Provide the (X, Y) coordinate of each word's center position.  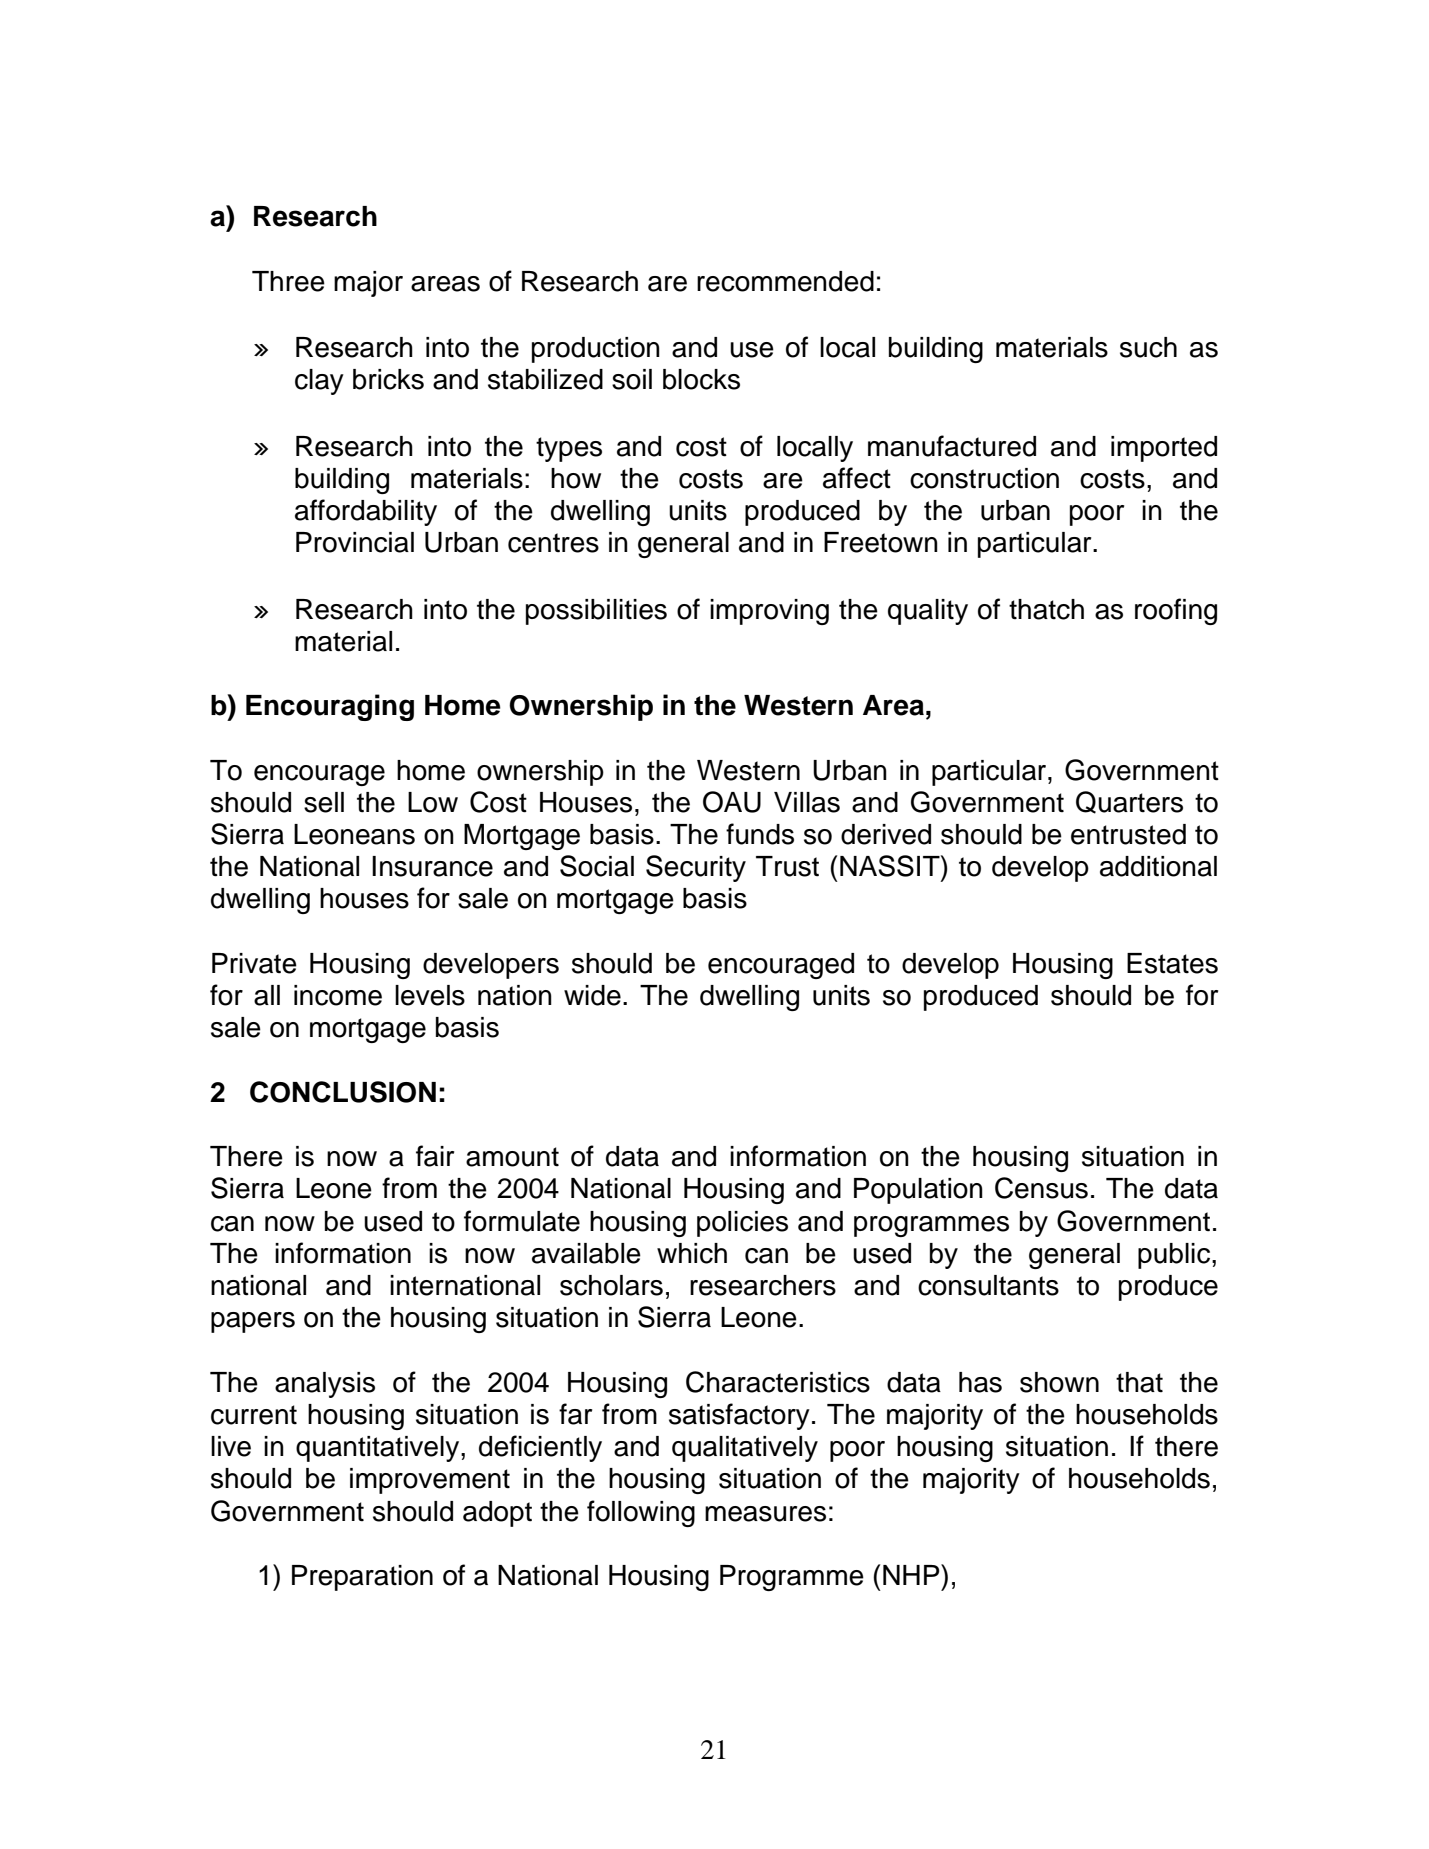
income (338, 995)
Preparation (362, 1578)
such (1148, 347)
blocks (701, 379)
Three (288, 281)
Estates (1172, 963)
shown (1059, 1382)
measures (765, 1514)
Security (696, 868)
